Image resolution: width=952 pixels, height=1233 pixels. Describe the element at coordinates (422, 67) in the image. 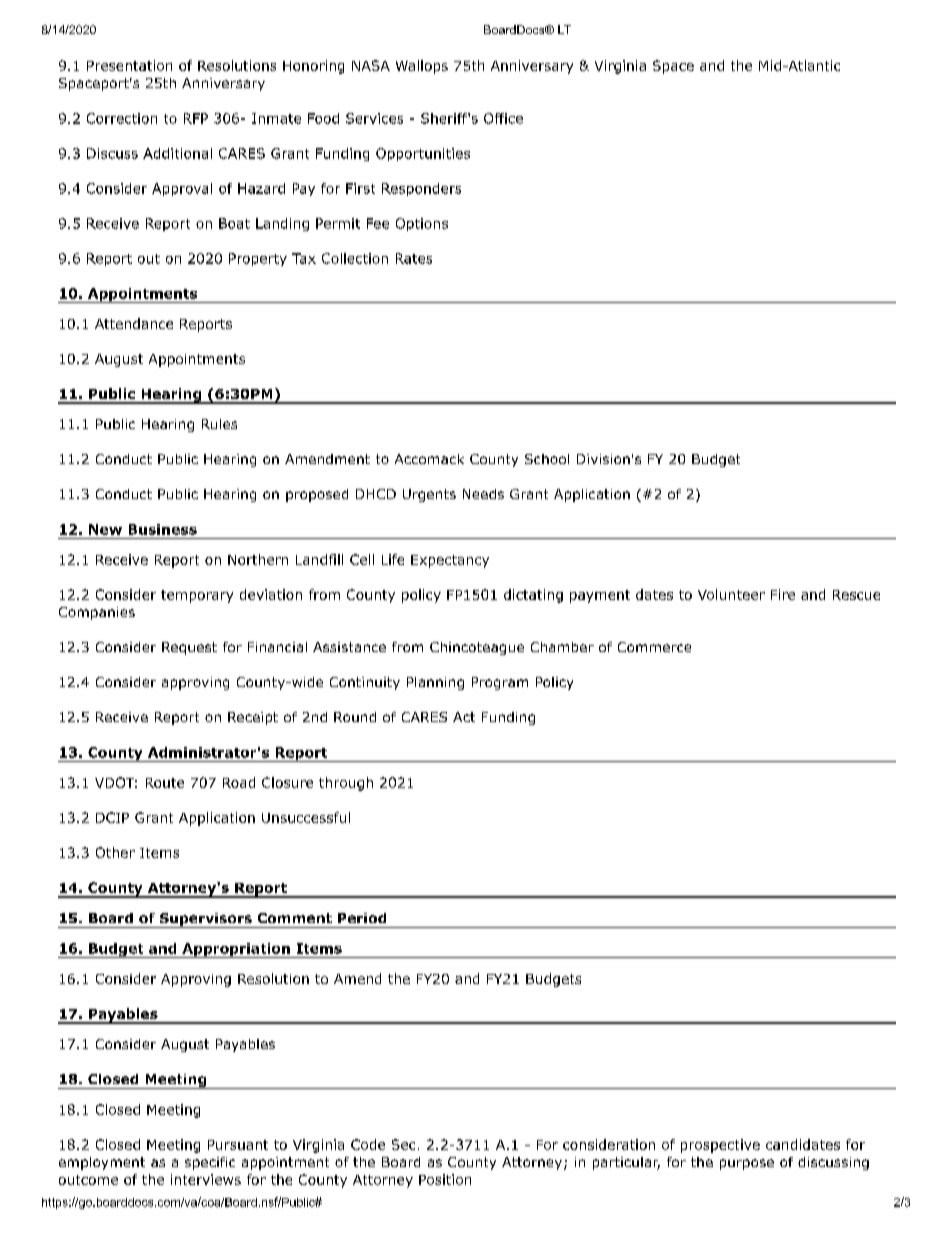

I see `Wallops` at that location.
